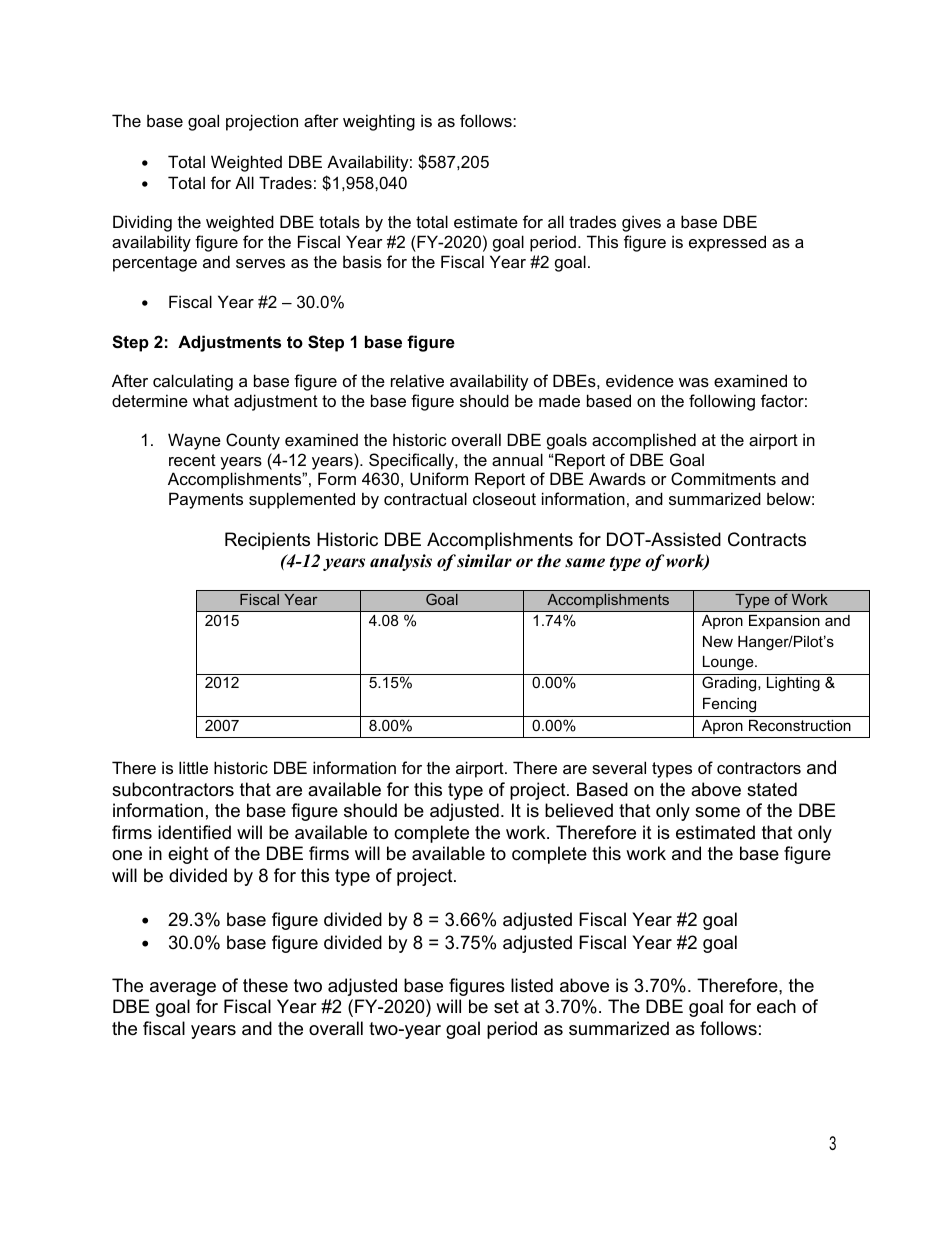 The width and height of the page is (952, 1233). What do you see at coordinates (183, 989) in the page?
I see `average` at bounding box center [183, 989].
